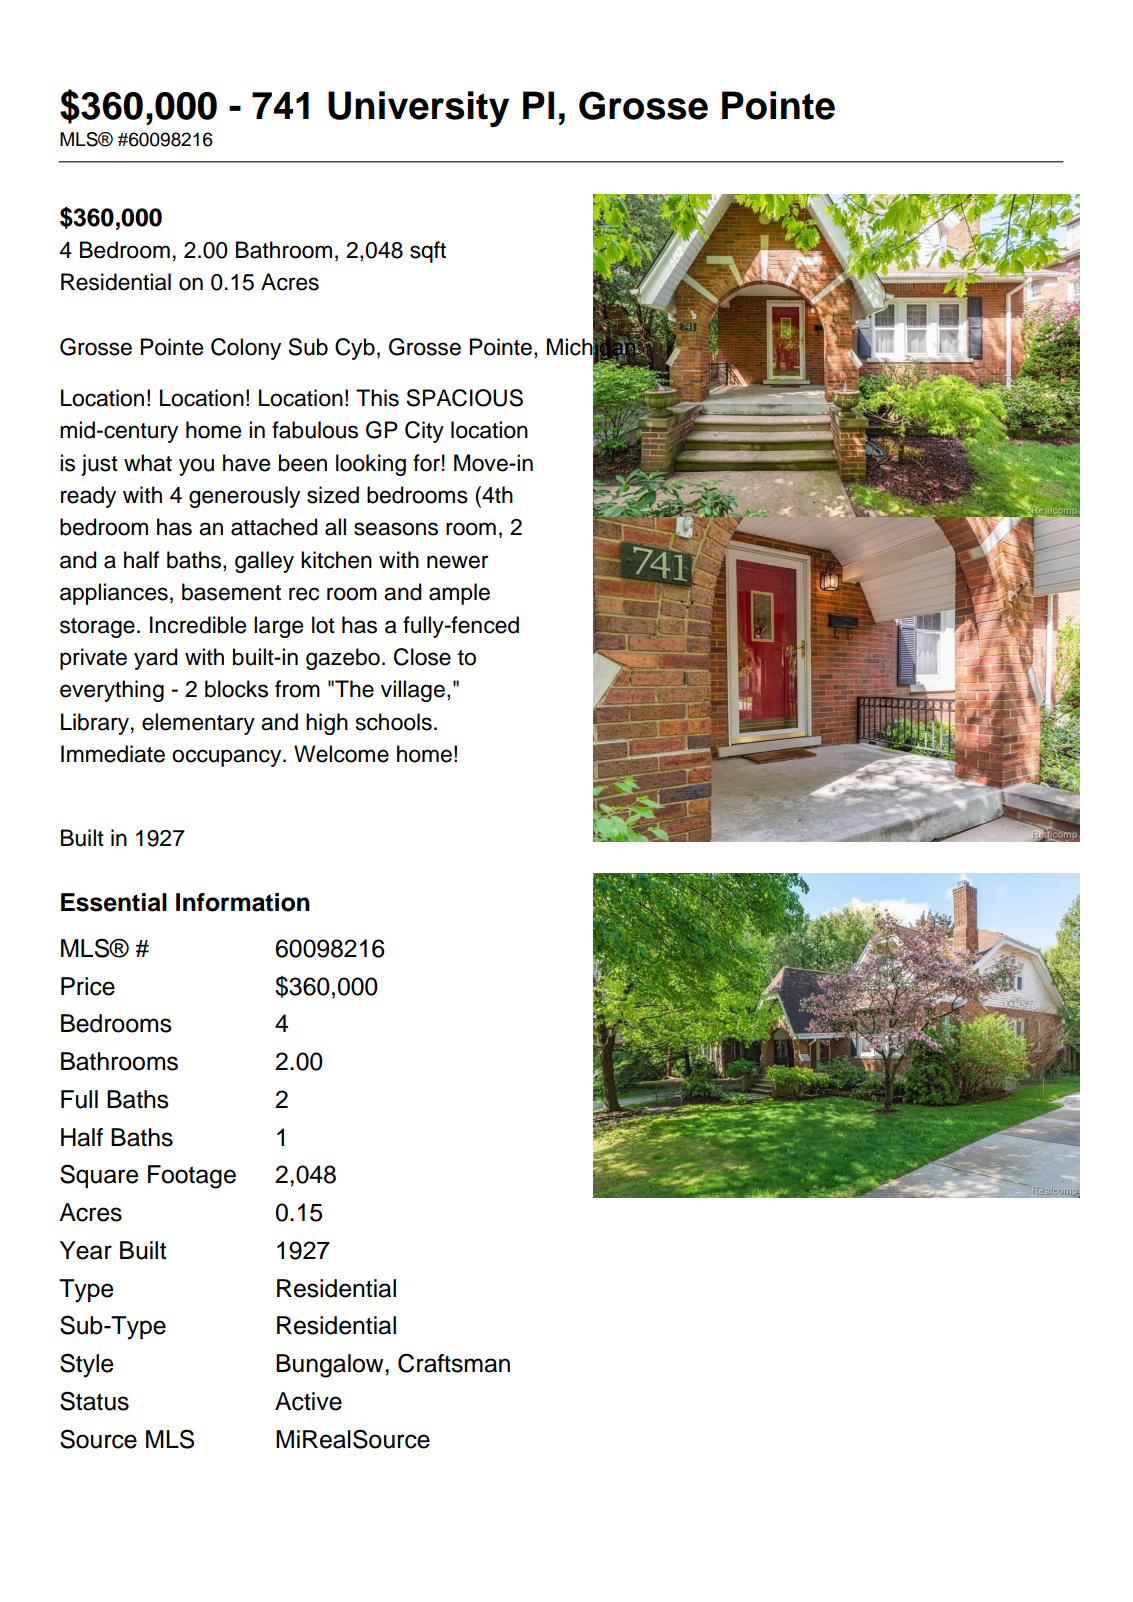 The width and height of the screenshot is (1133, 1602). What do you see at coordinates (377, 398) in the screenshot?
I see `This` at bounding box center [377, 398].
